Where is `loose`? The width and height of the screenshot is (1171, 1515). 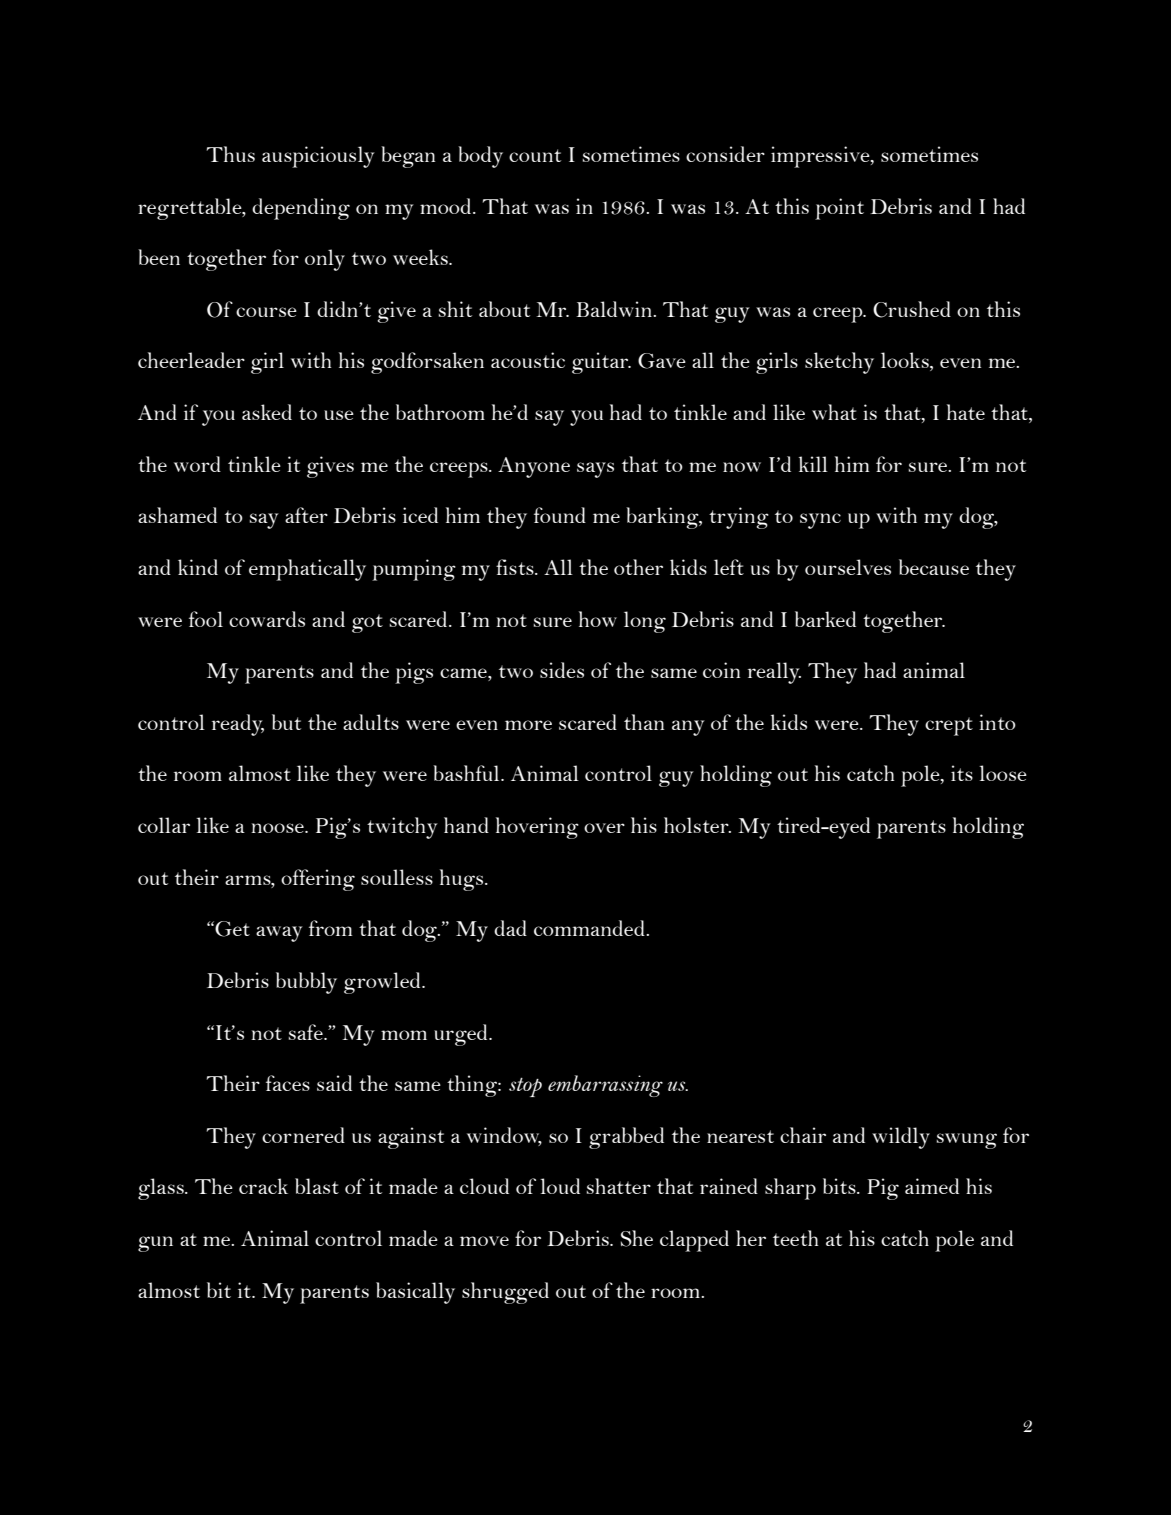 loose is located at coordinates (1003, 773).
